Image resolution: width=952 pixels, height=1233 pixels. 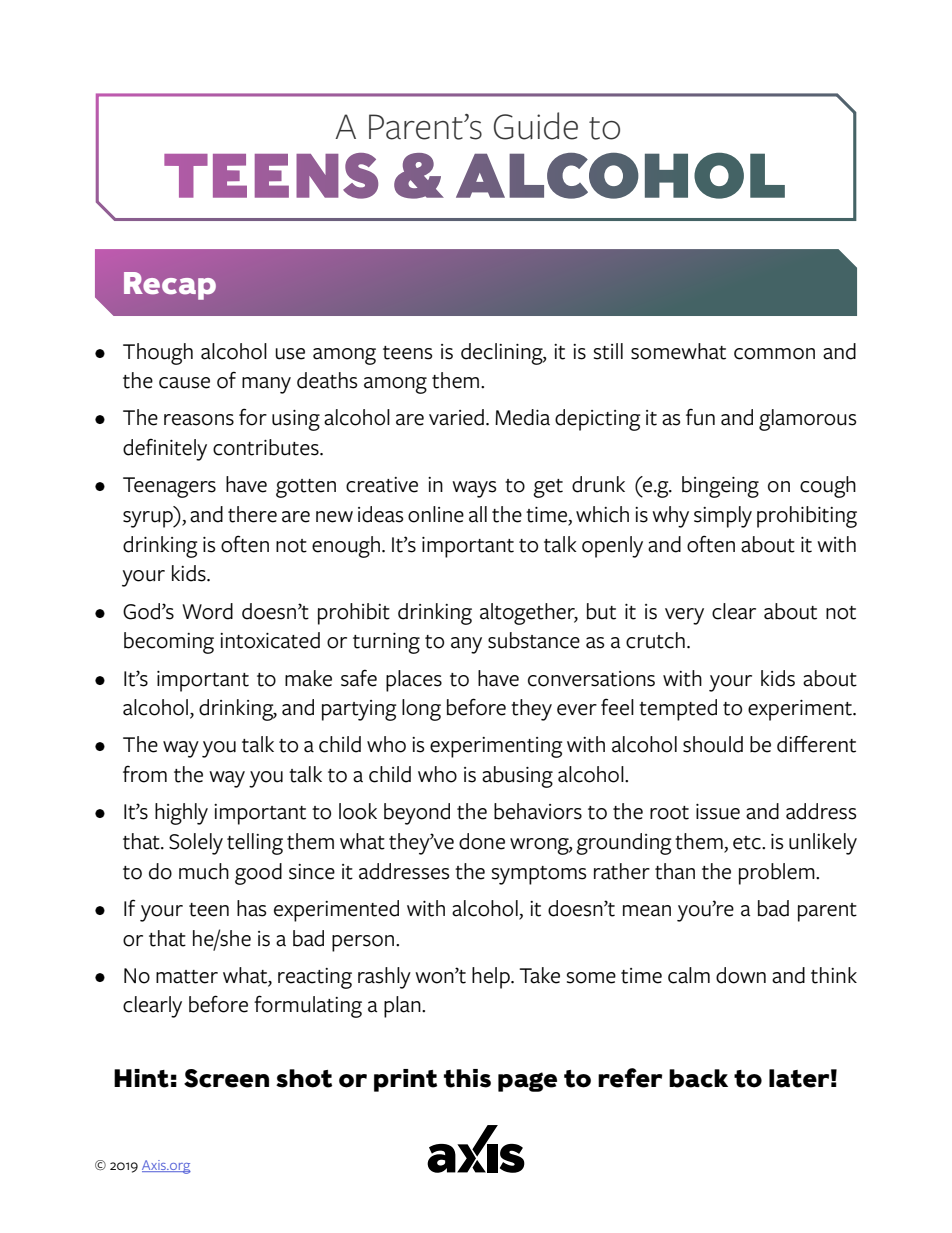 I want to click on still, so click(x=608, y=351).
